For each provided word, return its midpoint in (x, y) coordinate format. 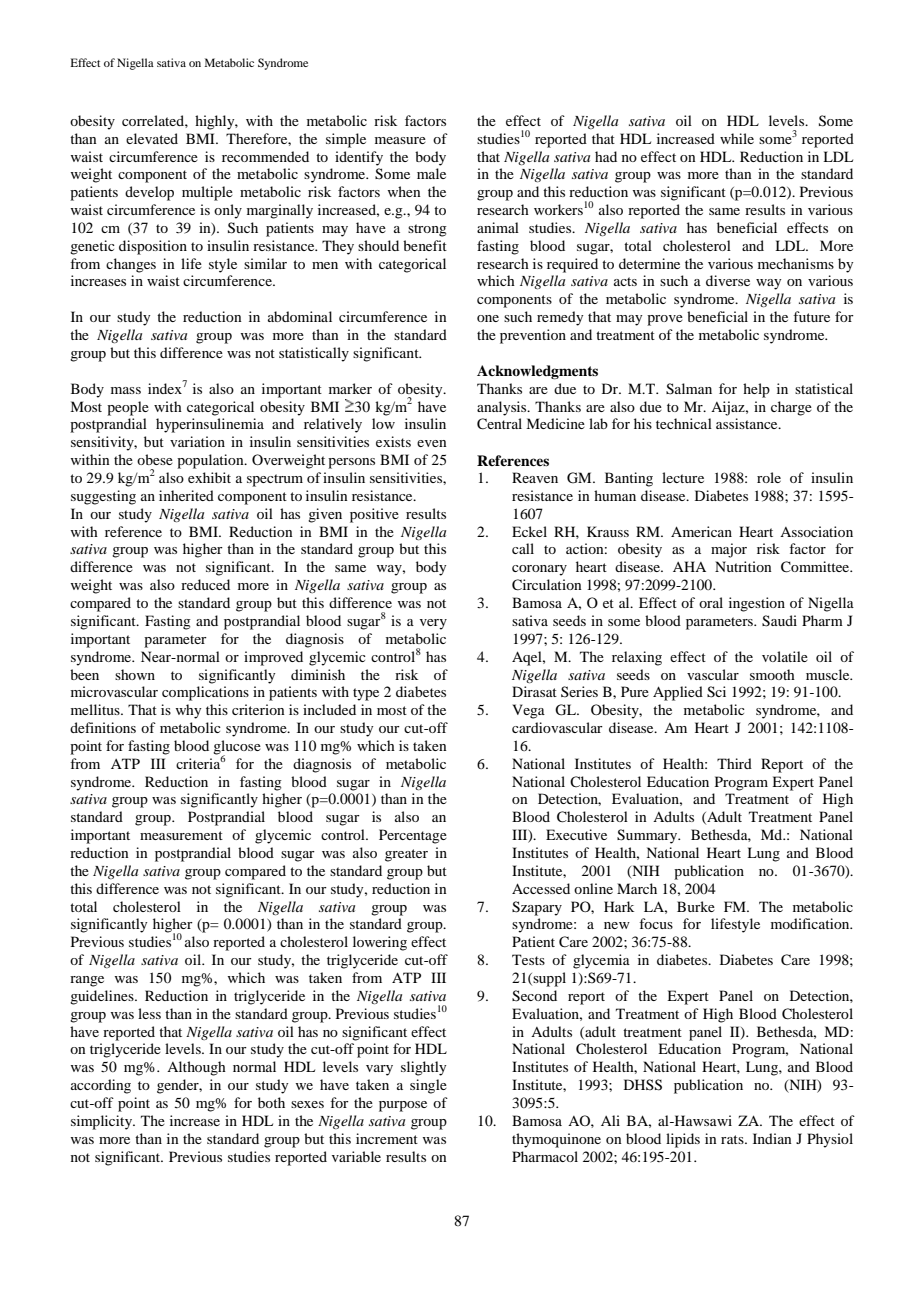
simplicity (103, 1122)
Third (734, 763)
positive (374, 515)
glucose (237, 748)
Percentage (413, 836)
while (737, 138)
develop (149, 193)
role (769, 477)
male (431, 173)
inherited (186, 495)
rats (733, 1139)
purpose (403, 1106)
